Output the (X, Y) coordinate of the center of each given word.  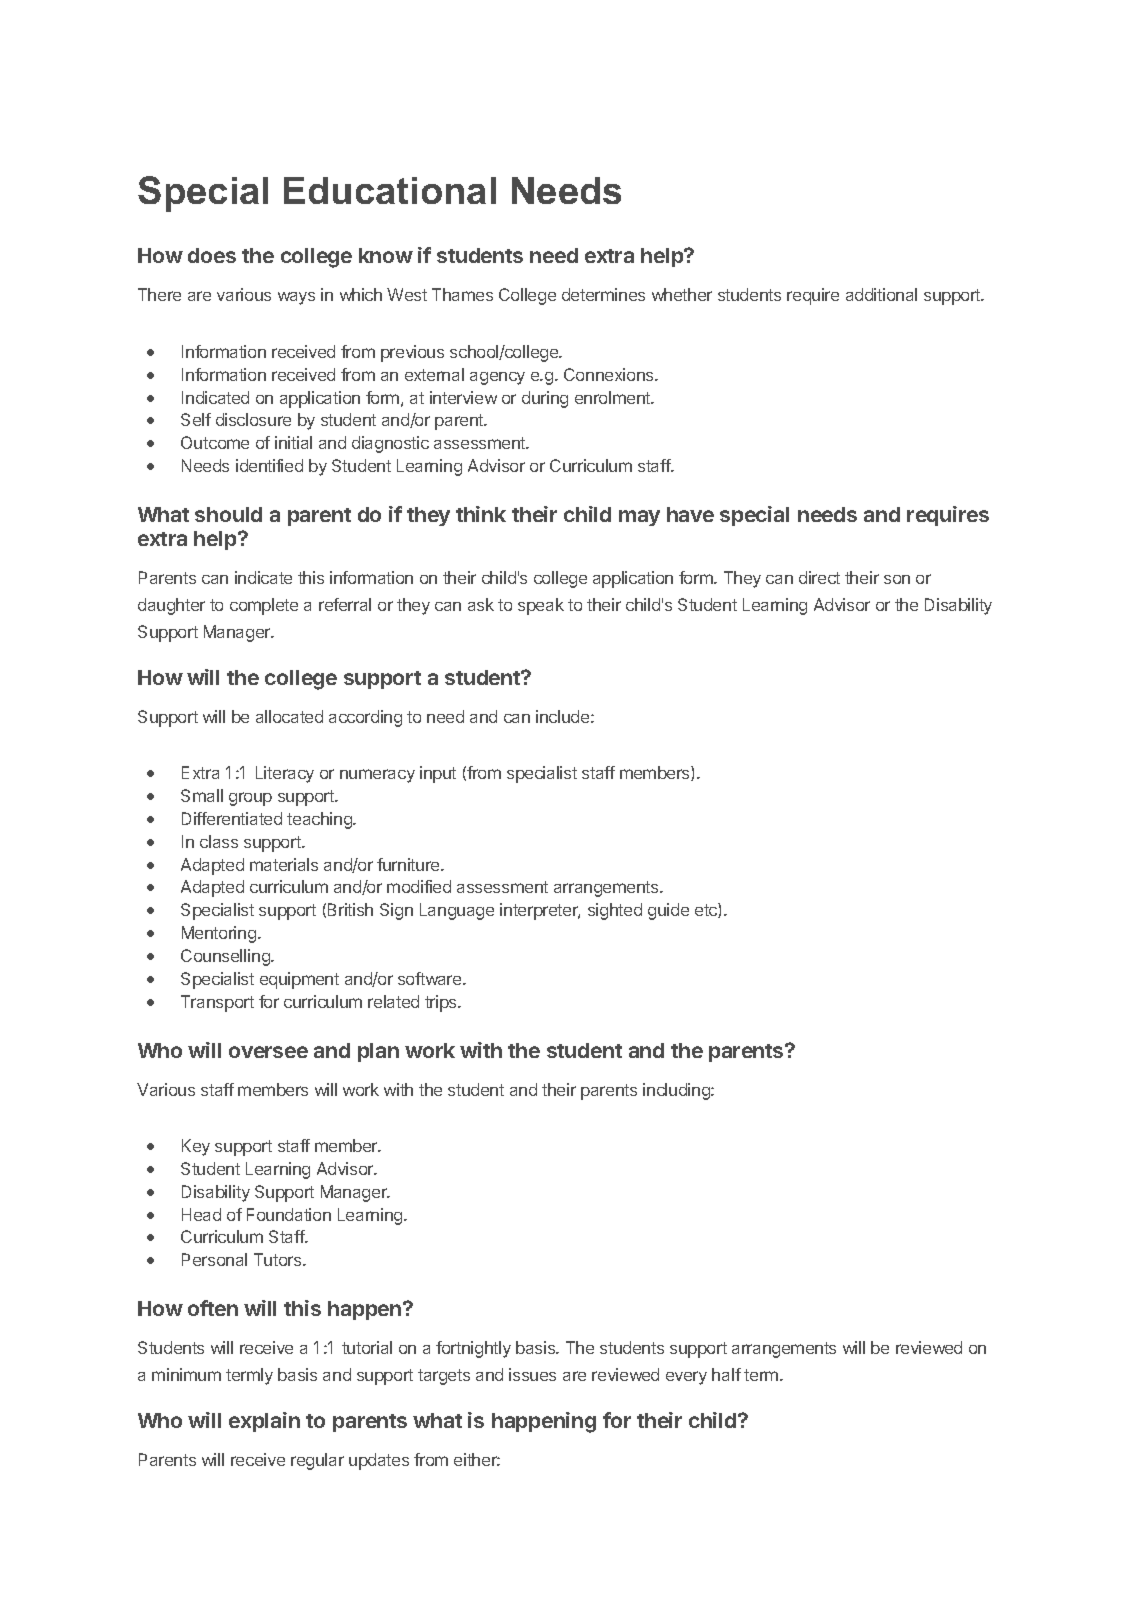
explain (264, 1422)
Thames (462, 294)
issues (532, 1374)
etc (707, 910)
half (726, 1374)
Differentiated (232, 818)
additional (881, 294)
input (438, 774)
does (212, 255)
